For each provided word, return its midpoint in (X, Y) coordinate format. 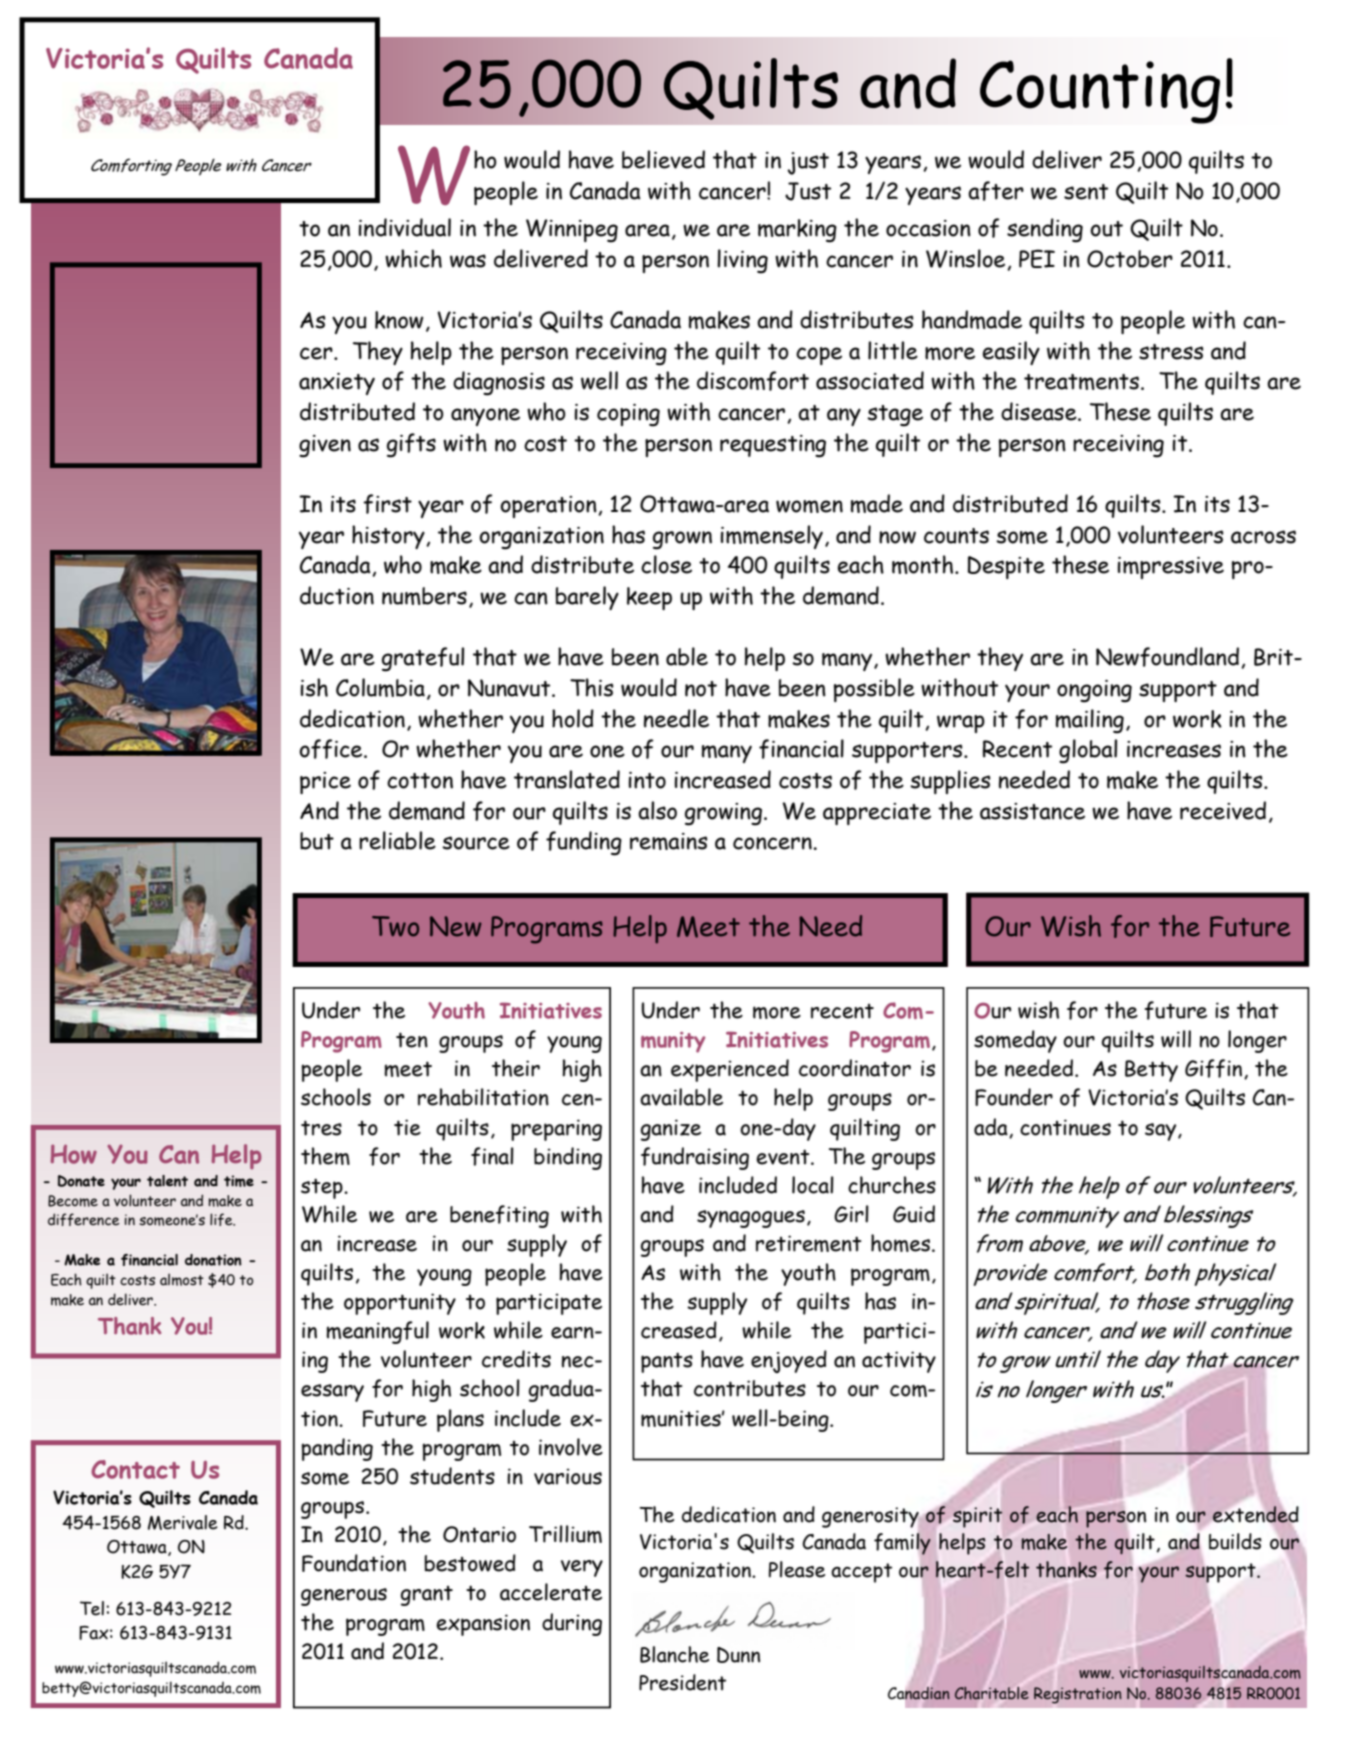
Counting (1100, 92)
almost (182, 1279)
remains (669, 841)
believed (663, 159)
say (1162, 1132)
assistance (1032, 811)
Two (395, 926)
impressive (1170, 568)
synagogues (751, 1219)
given (325, 446)
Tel (92, 1608)
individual (404, 227)
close (666, 564)
